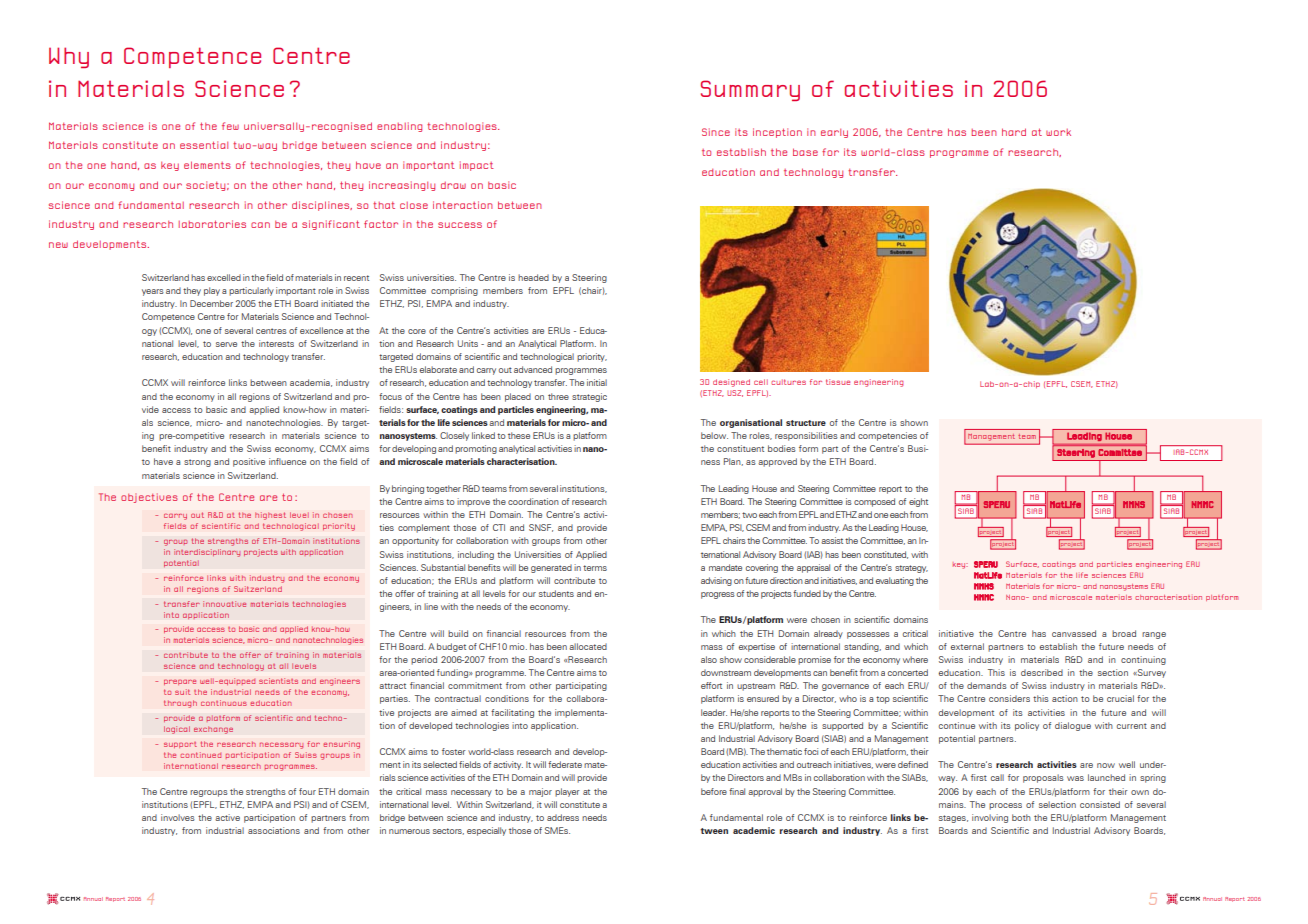  Describe the element at coordinates (838, 382) in the page. I see `tissue` at that location.
